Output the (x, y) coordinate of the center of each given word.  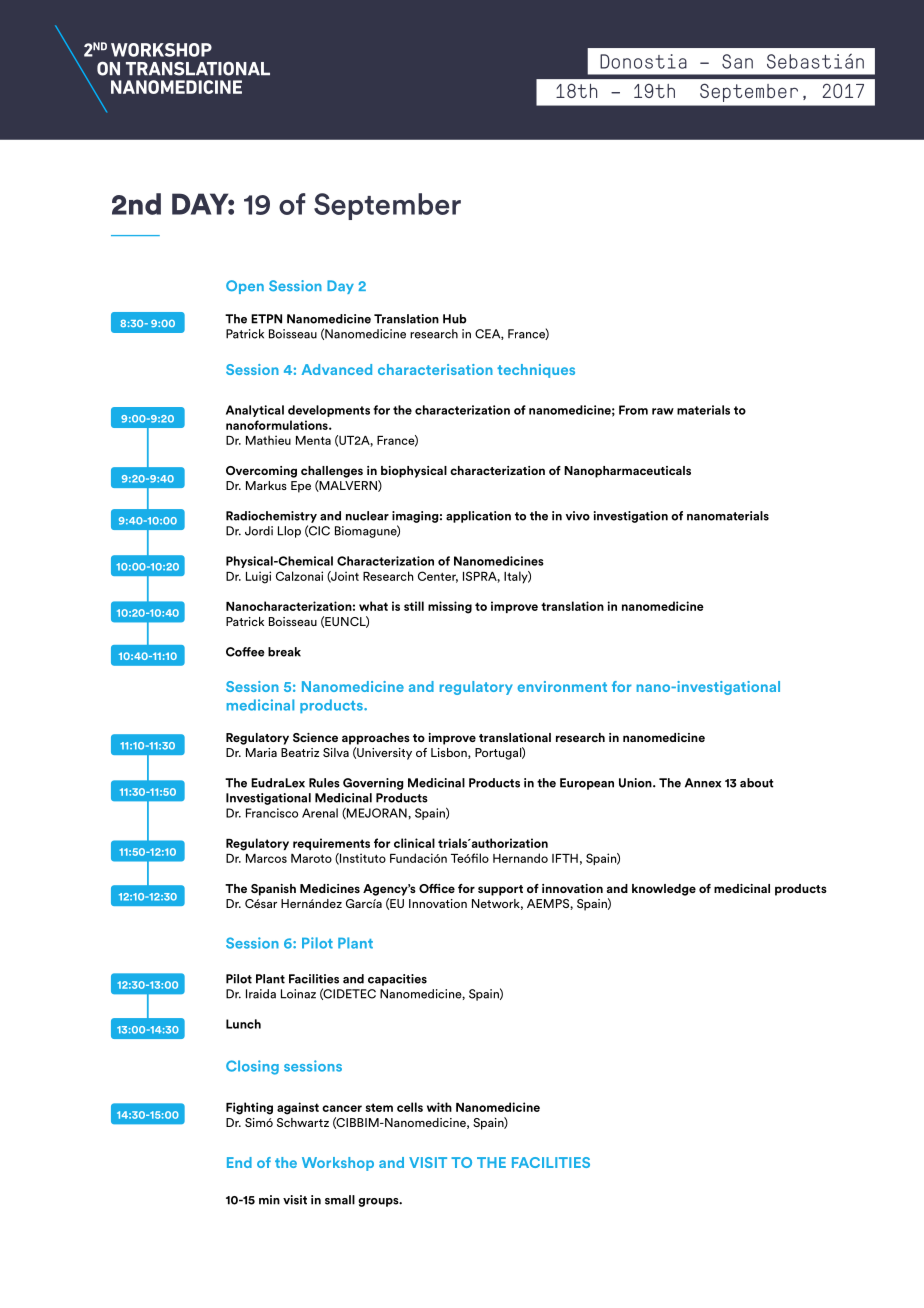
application (478, 517)
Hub (455, 319)
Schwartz (303, 1122)
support (500, 890)
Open (245, 287)
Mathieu (268, 440)
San (737, 61)
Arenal (320, 813)
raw (663, 411)
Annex (703, 783)
